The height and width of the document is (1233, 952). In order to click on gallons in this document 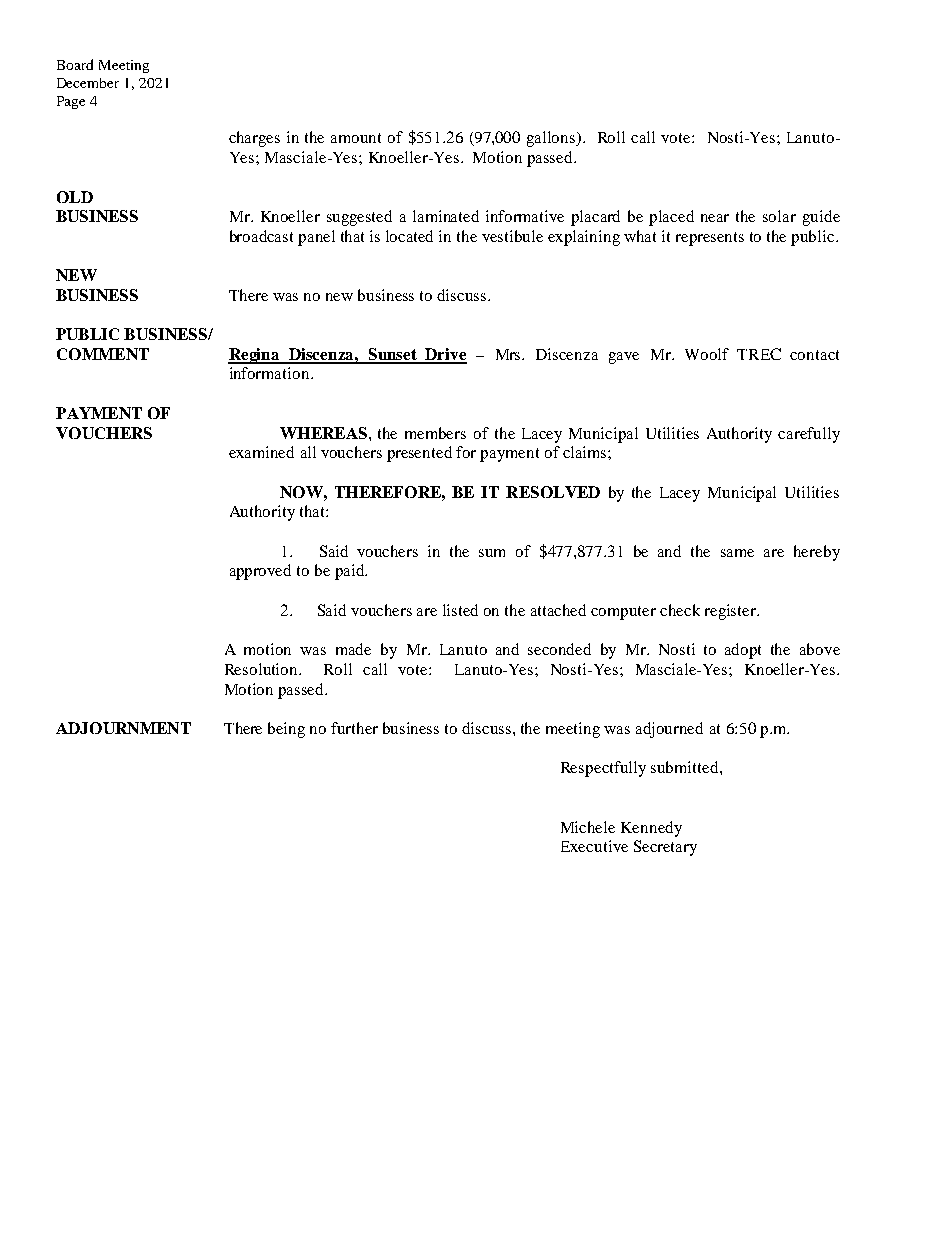, I will do `click(552, 139)`.
